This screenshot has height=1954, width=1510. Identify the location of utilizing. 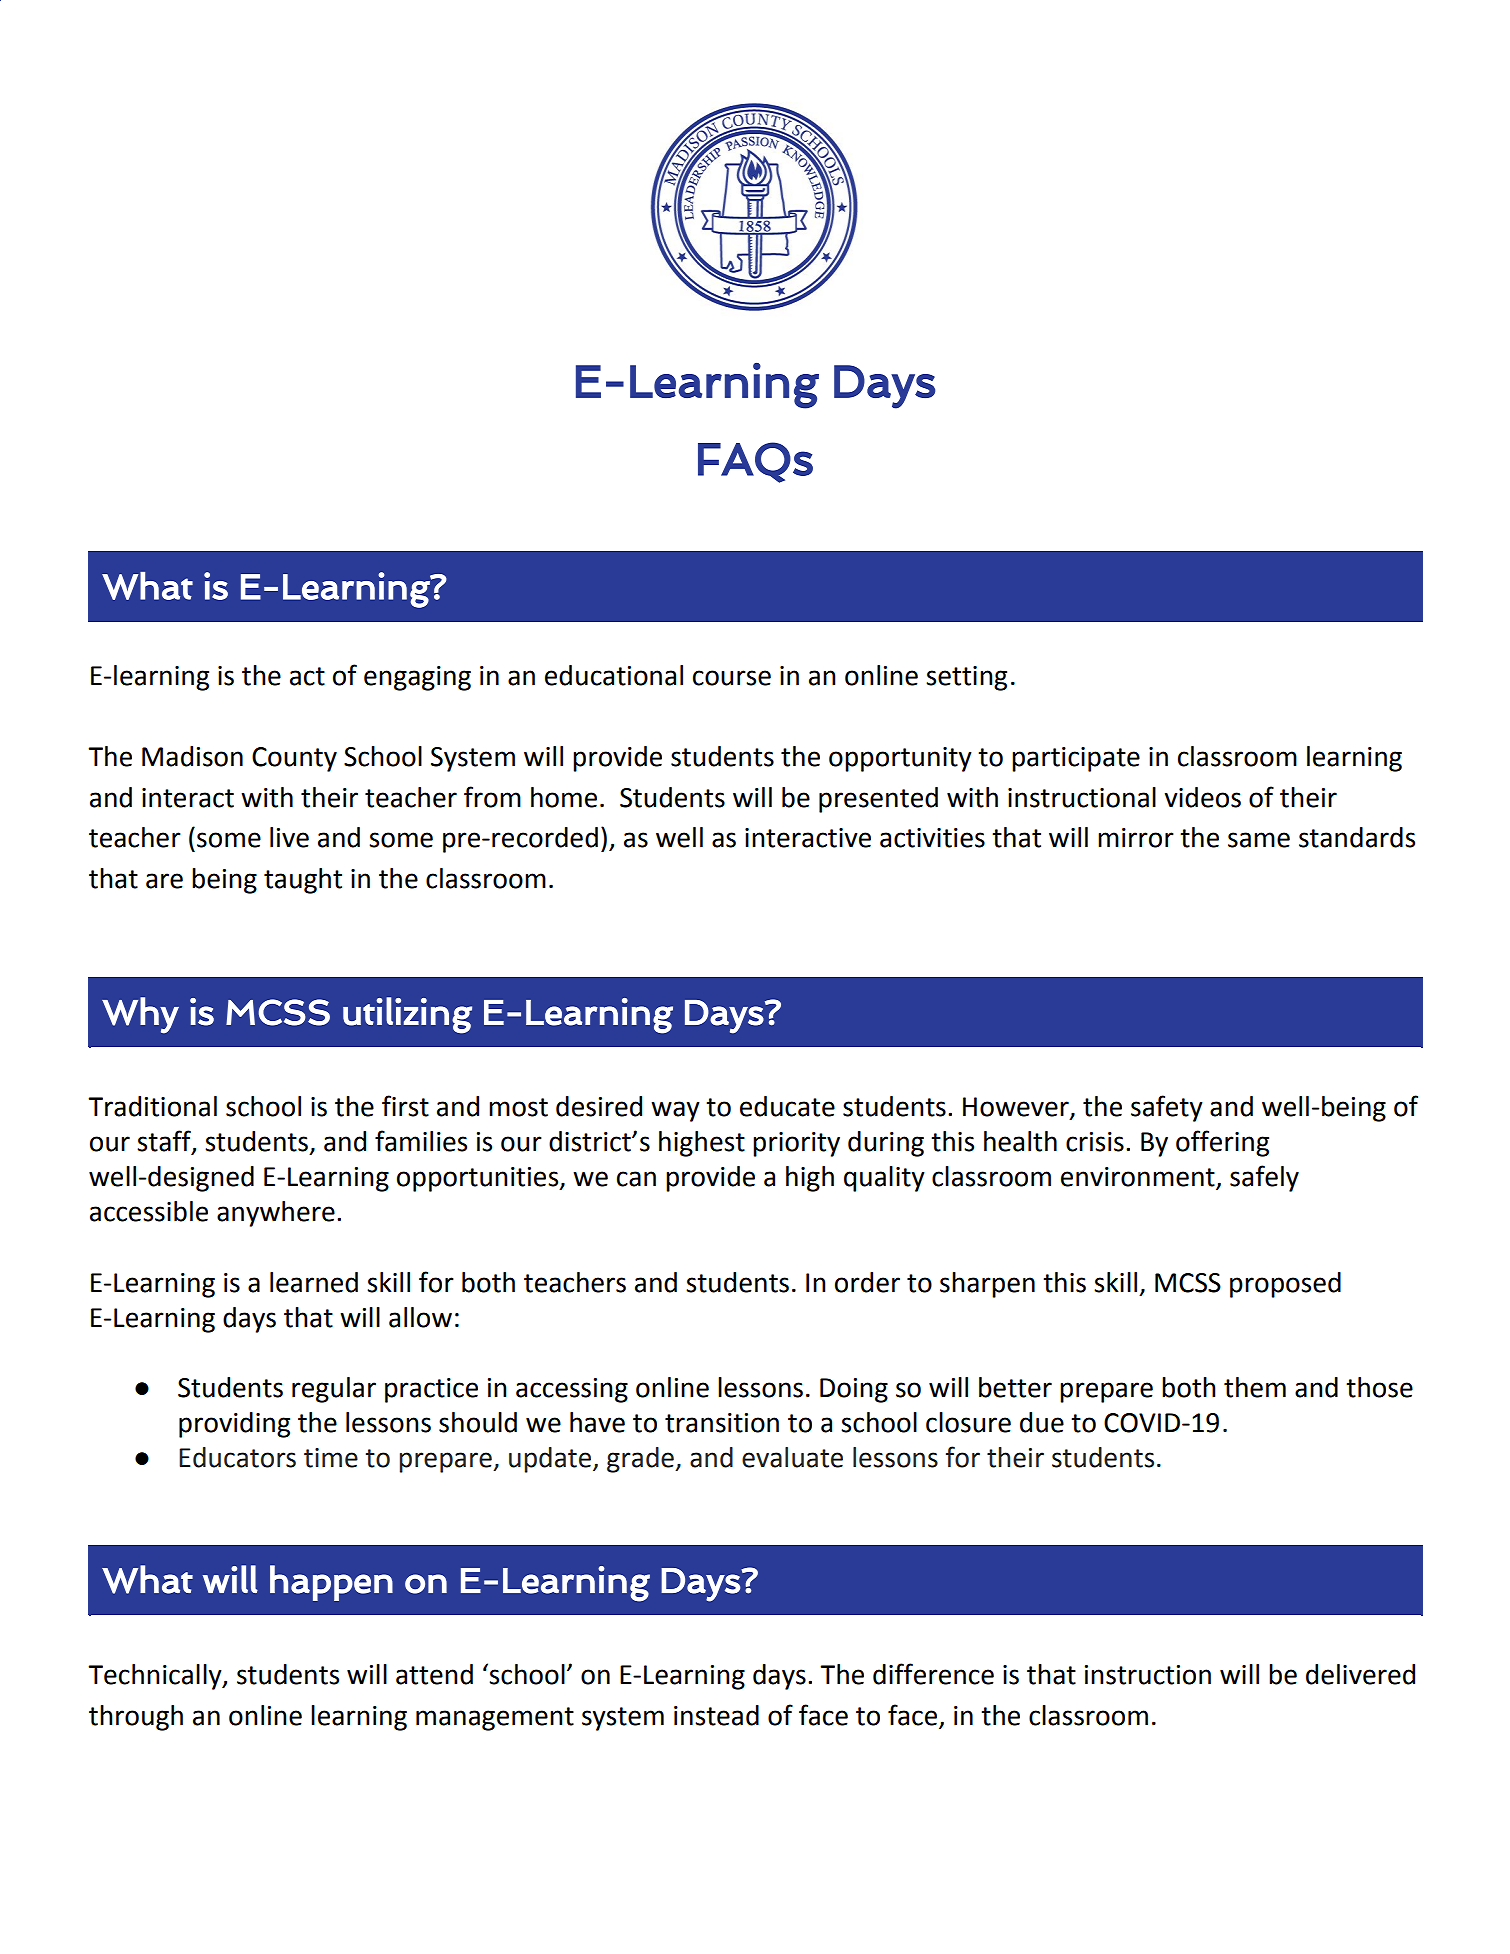
(407, 1015).
